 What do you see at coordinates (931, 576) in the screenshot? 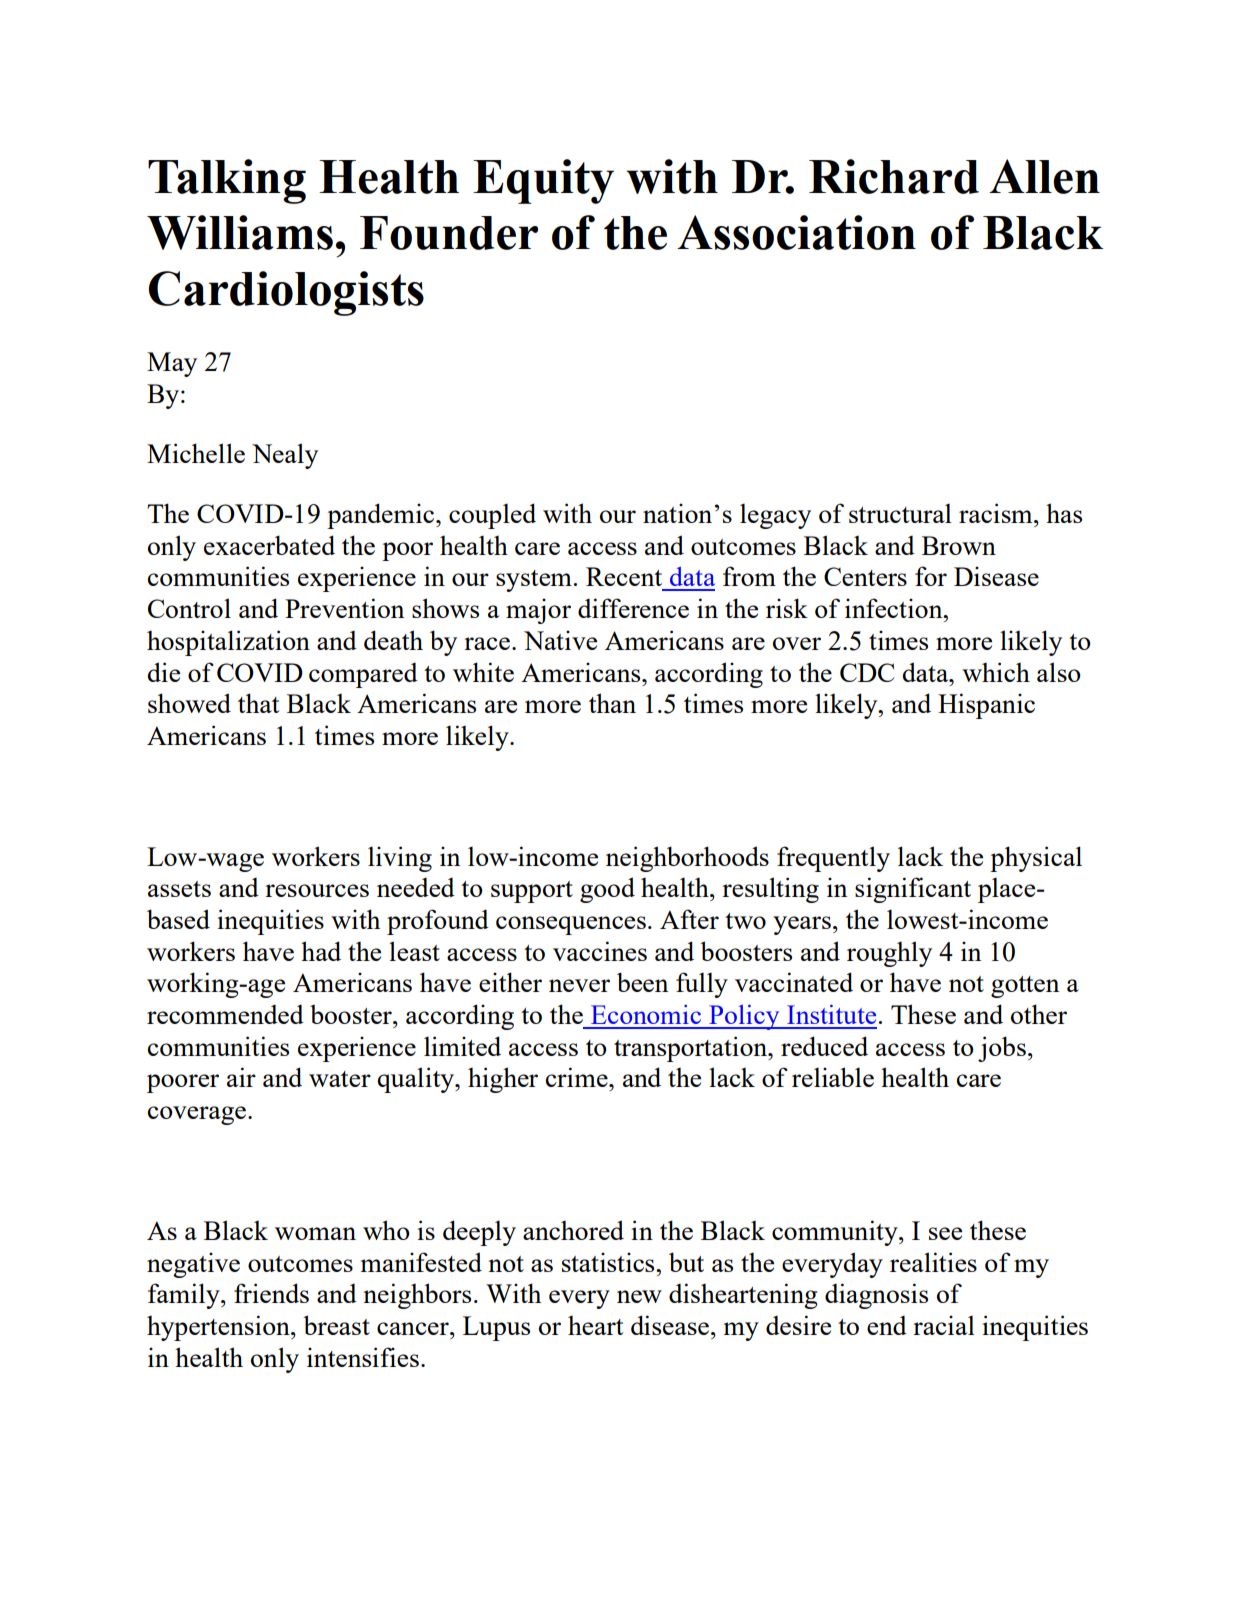
I see `for` at bounding box center [931, 576].
